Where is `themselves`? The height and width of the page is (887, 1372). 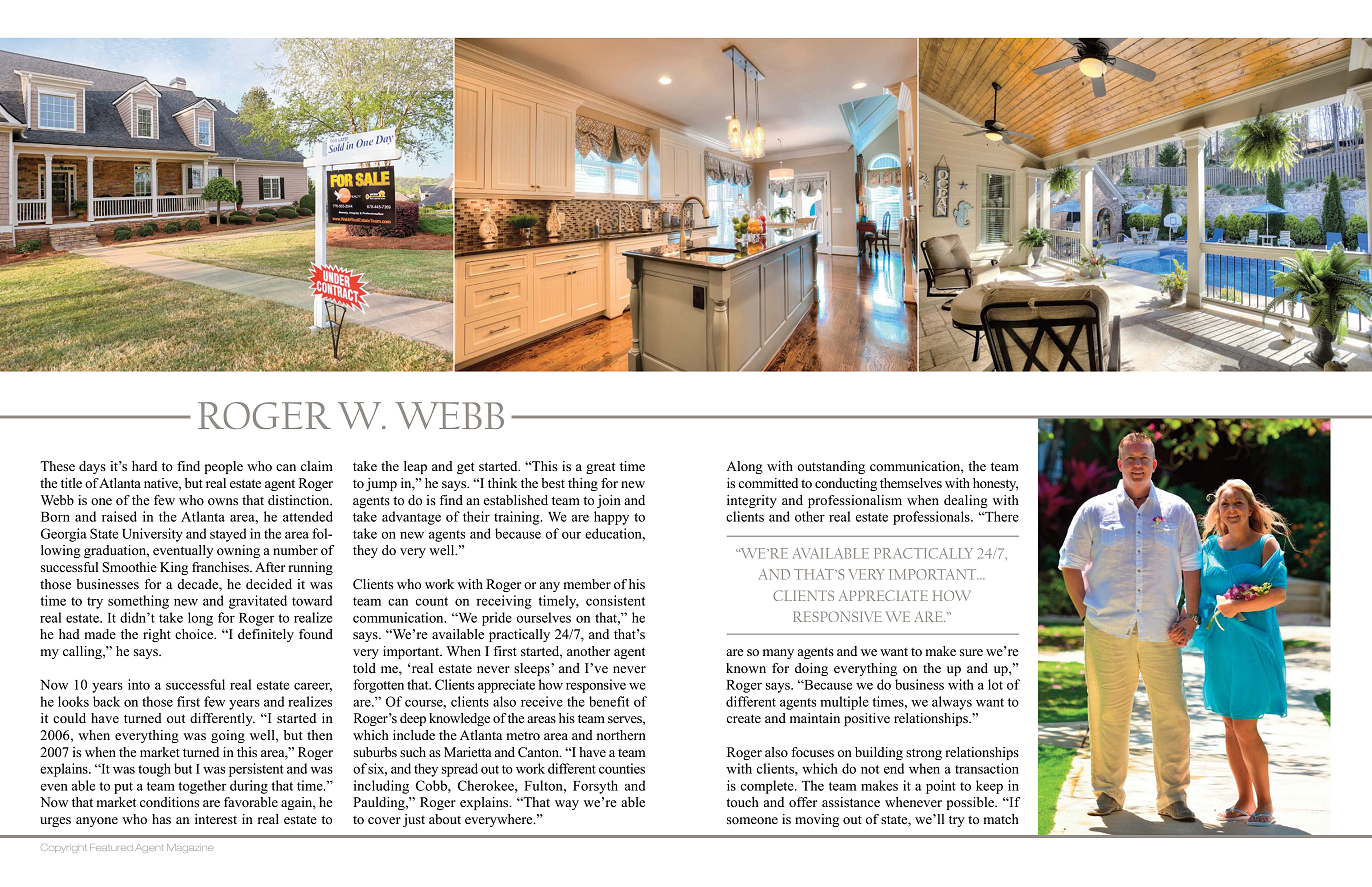
themselves is located at coordinates (911, 483).
